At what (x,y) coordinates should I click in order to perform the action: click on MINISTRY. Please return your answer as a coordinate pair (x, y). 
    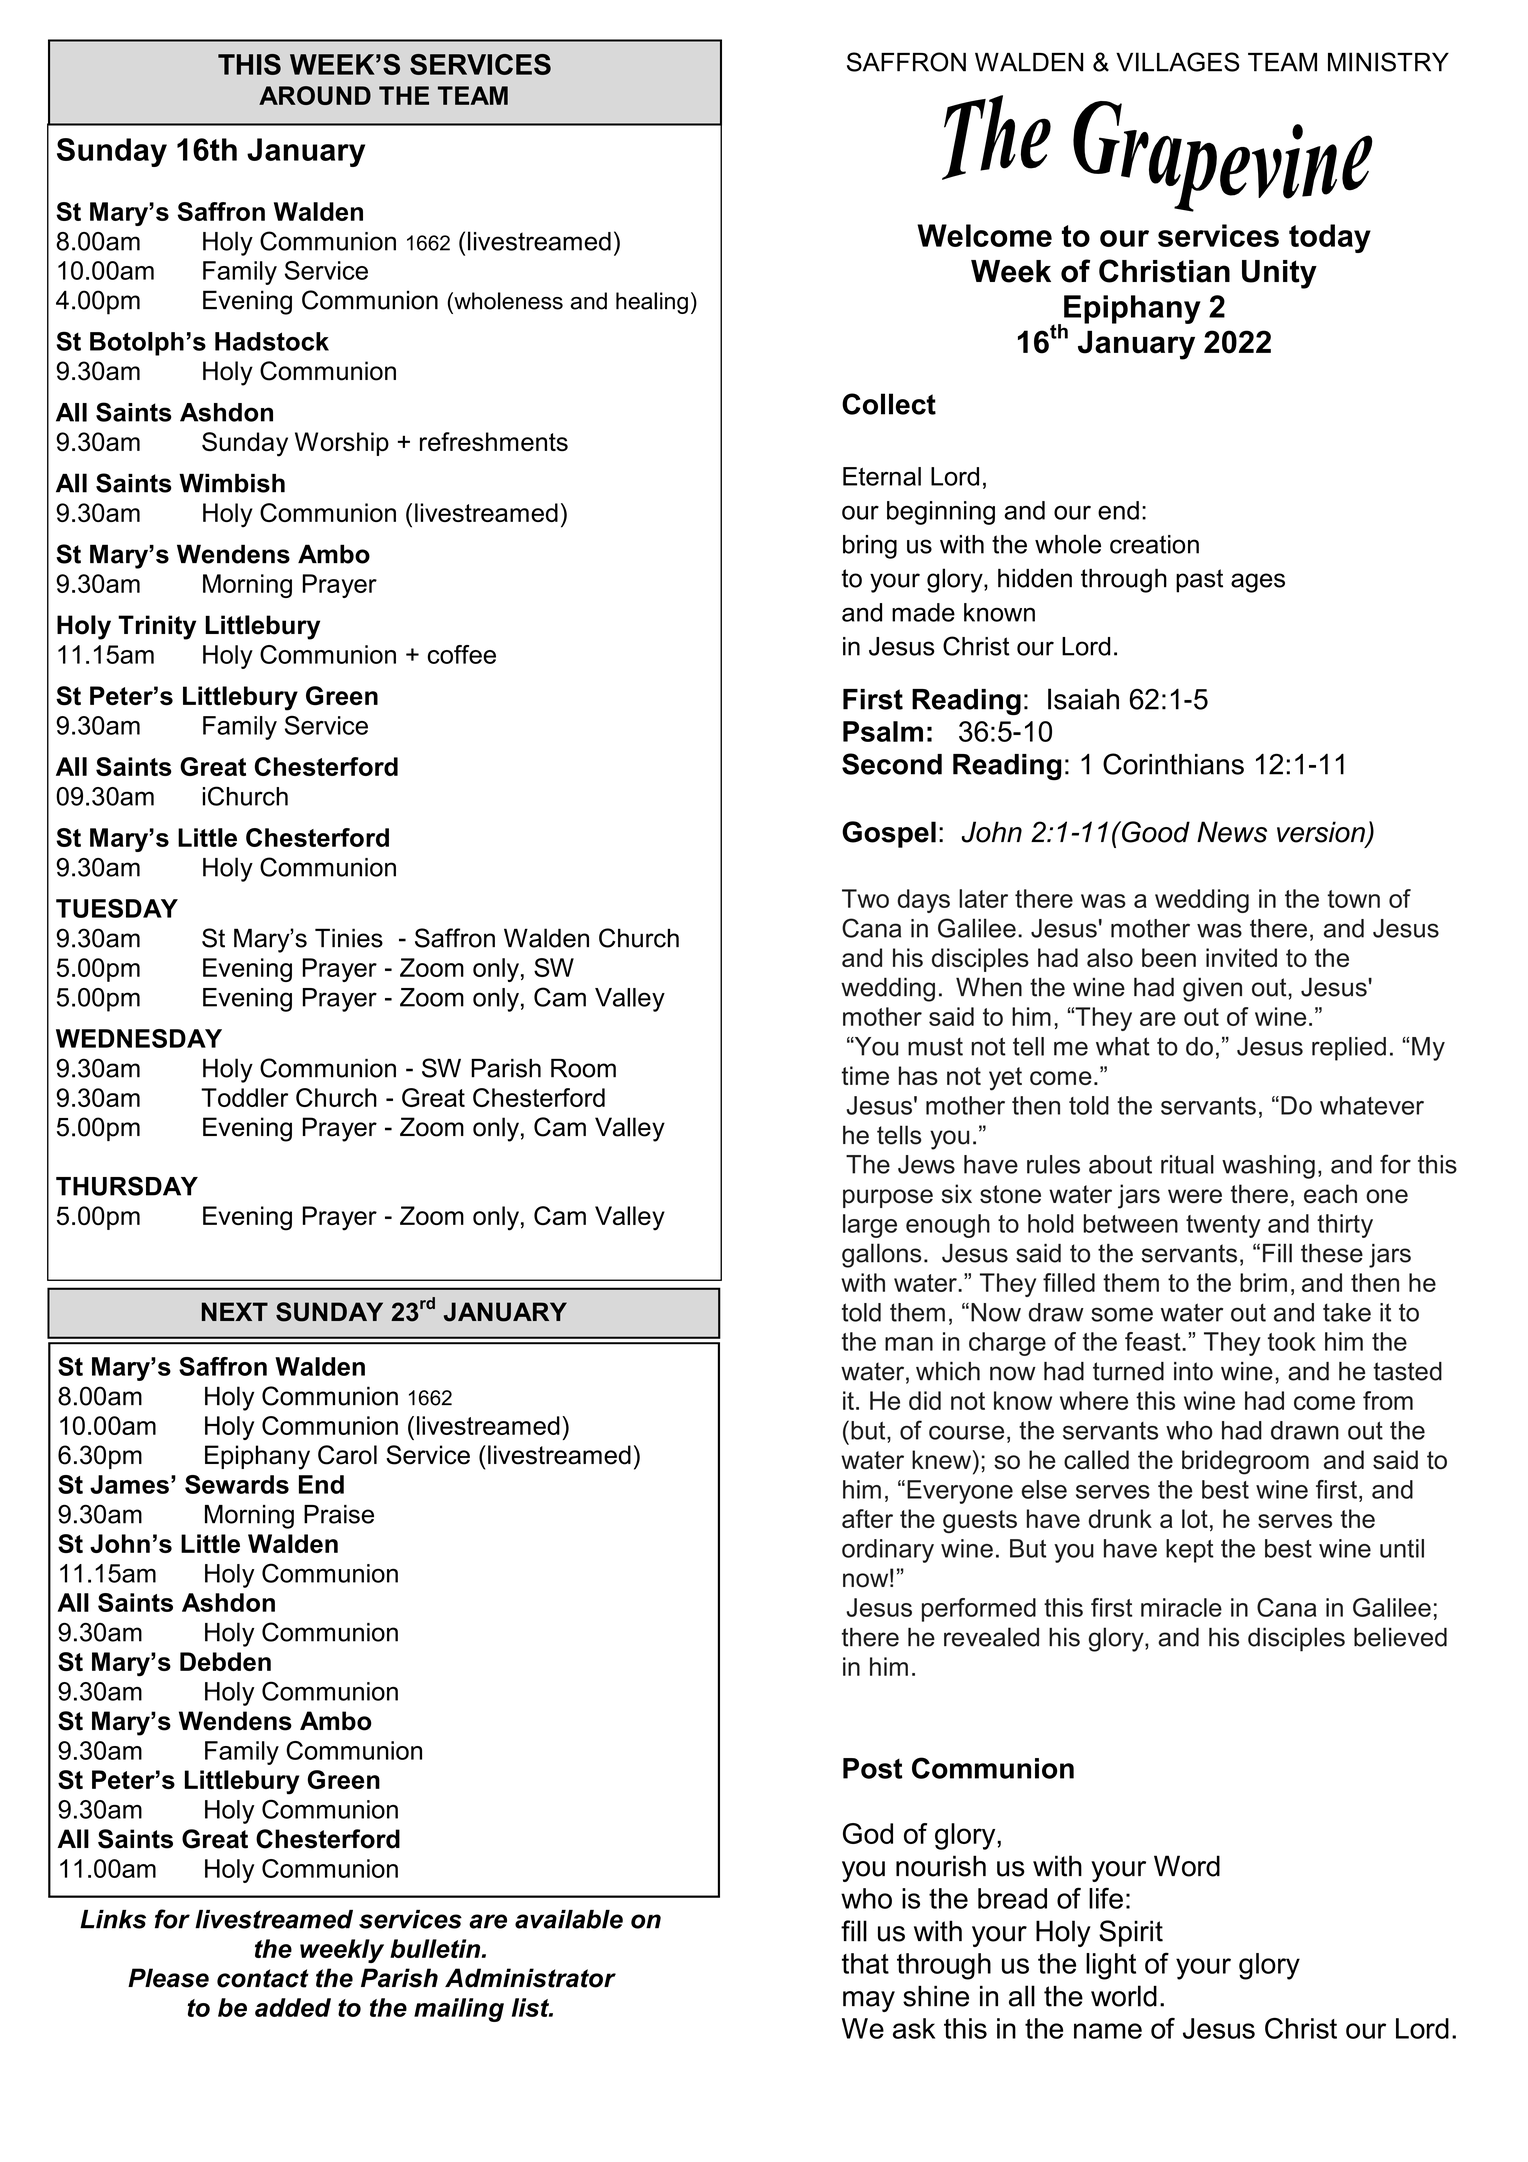
    Looking at the image, I should click on (1388, 62).
